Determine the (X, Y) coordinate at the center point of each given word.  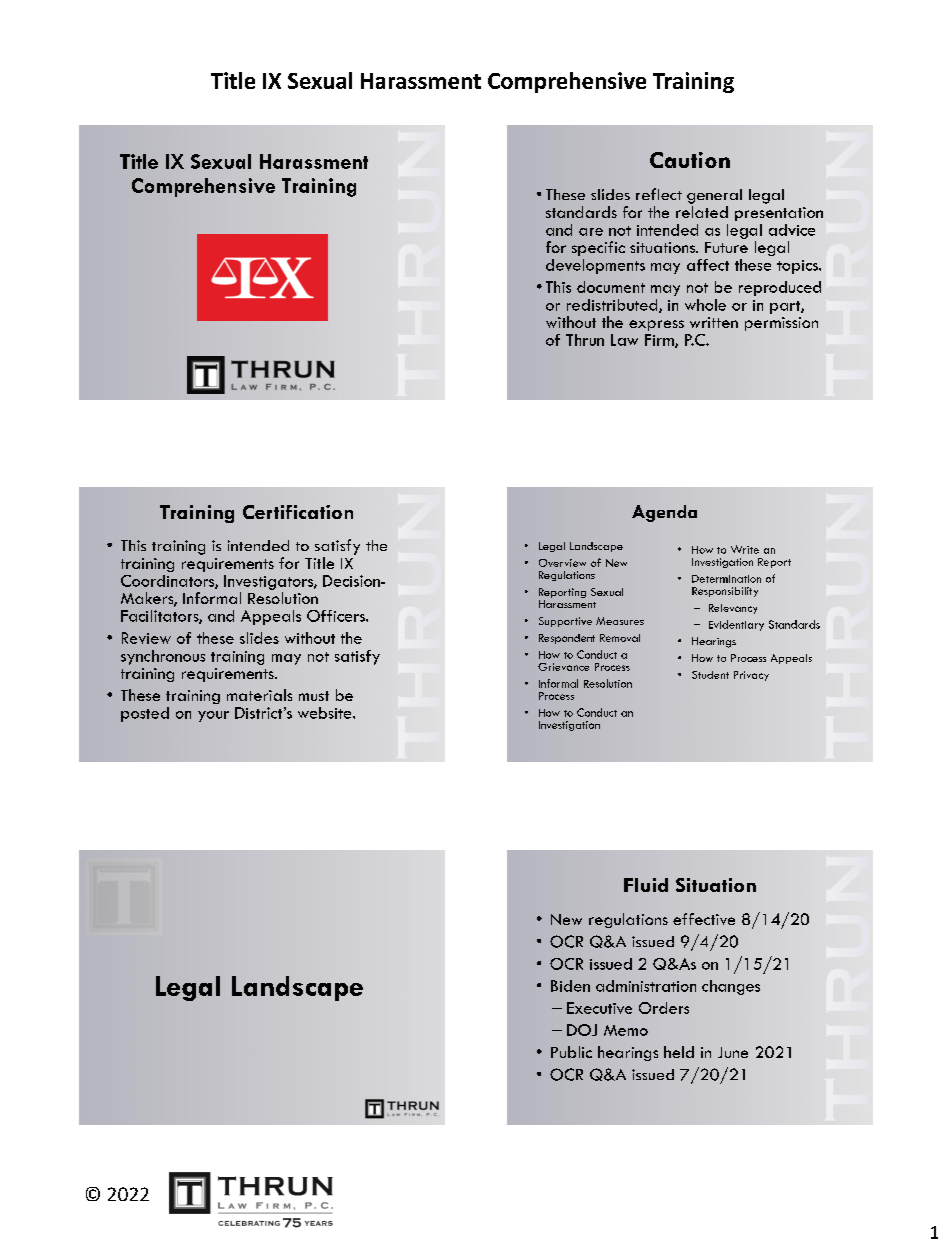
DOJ (582, 1030)
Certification (298, 512)
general (714, 196)
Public (571, 1052)
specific (598, 248)
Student (710, 675)
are (591, 232)
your (213, 716)
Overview (562, 563)
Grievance (563, 667)
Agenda (664, 513)
